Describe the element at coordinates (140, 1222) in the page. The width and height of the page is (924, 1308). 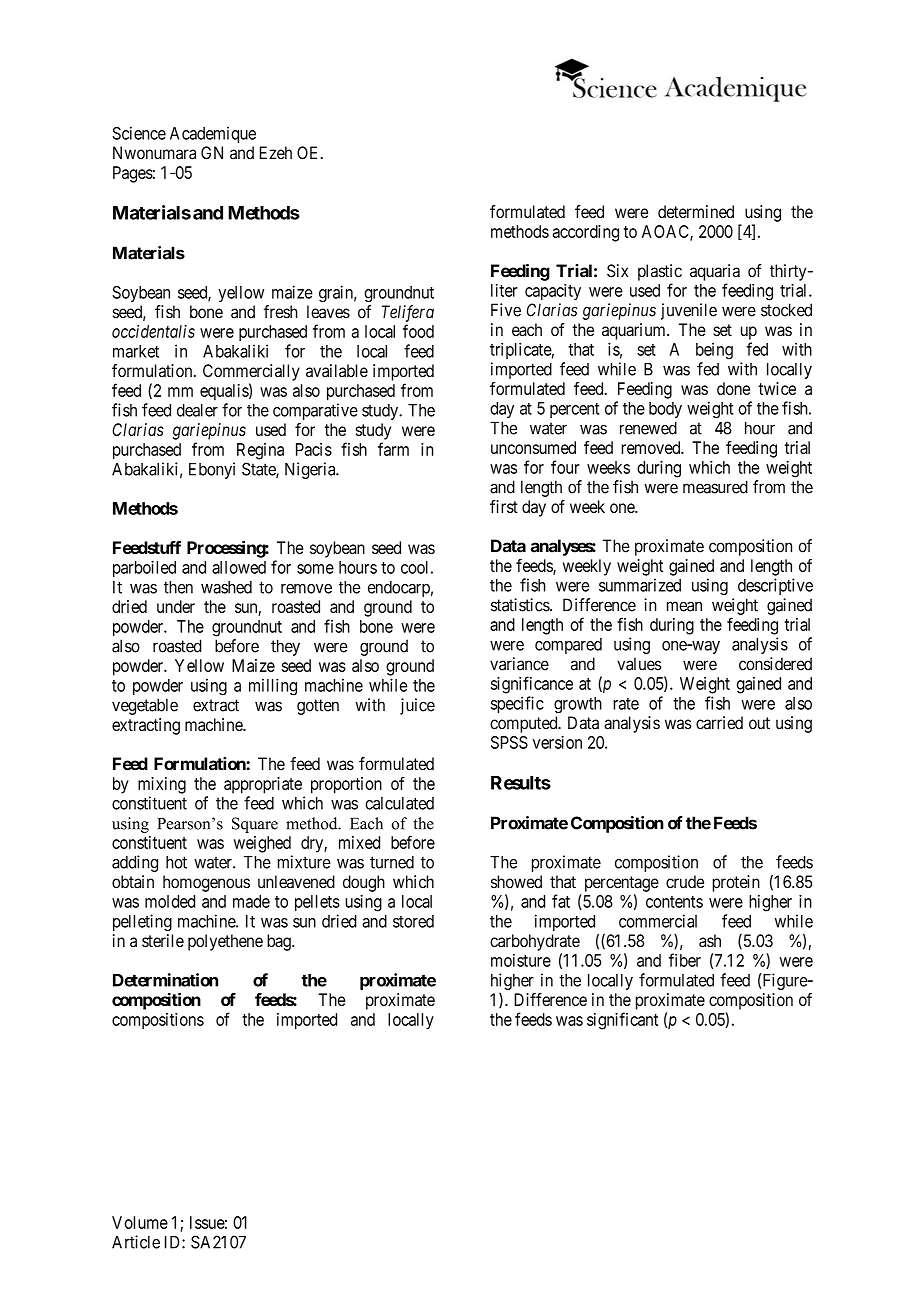
I see `Volume` at that location.
